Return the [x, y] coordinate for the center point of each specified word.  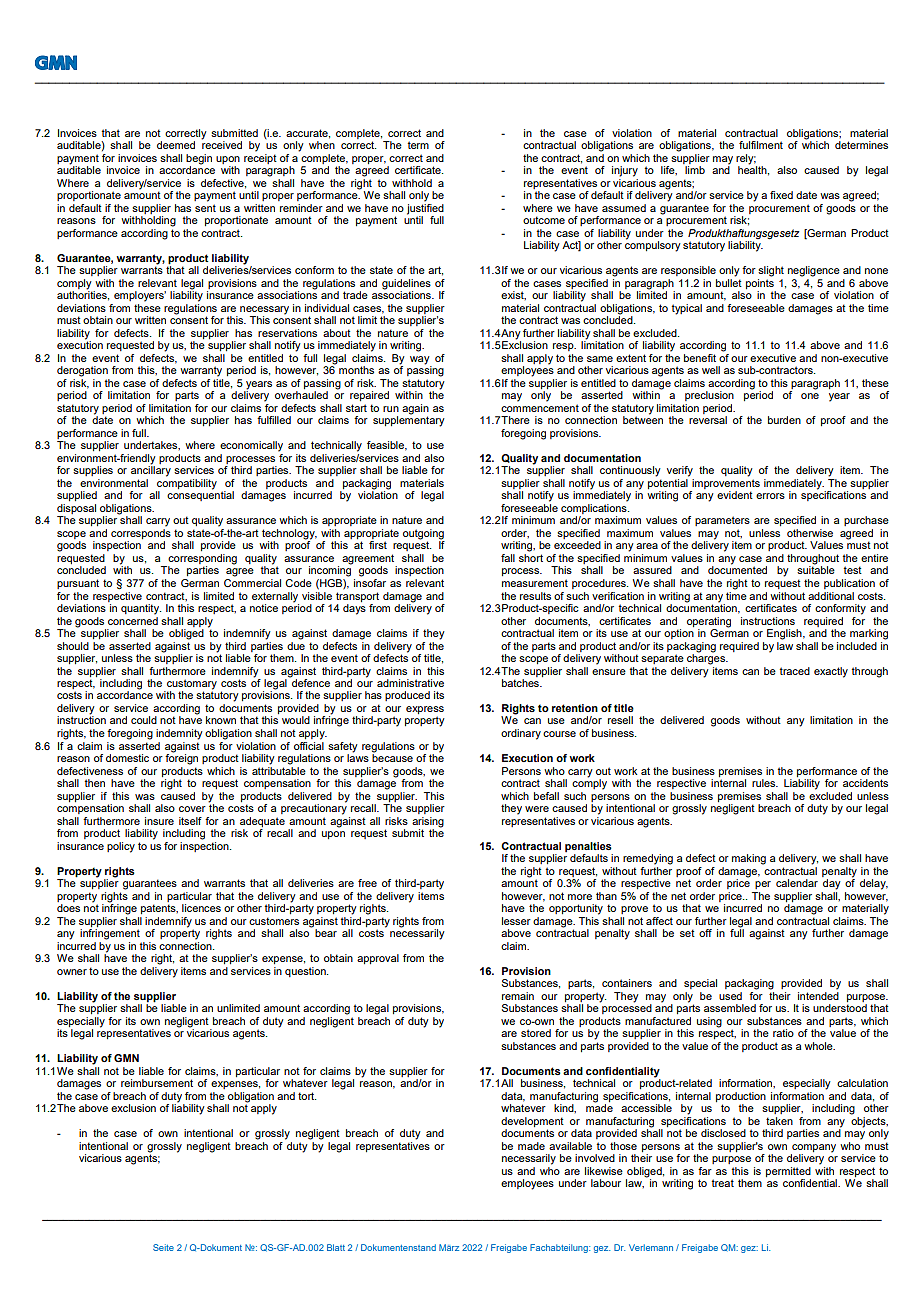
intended [818, 994]
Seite [163, 1247]
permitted [788, 1172]
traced [795, 671]
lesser [516, 921]
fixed [781, 195]
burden [784, 420]
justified [425, 209]
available [570, 1146]
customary [191, 685]
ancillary [151, 470]
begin [199, 160]
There [515, 420]
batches [521, 683]
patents [159, 909]
